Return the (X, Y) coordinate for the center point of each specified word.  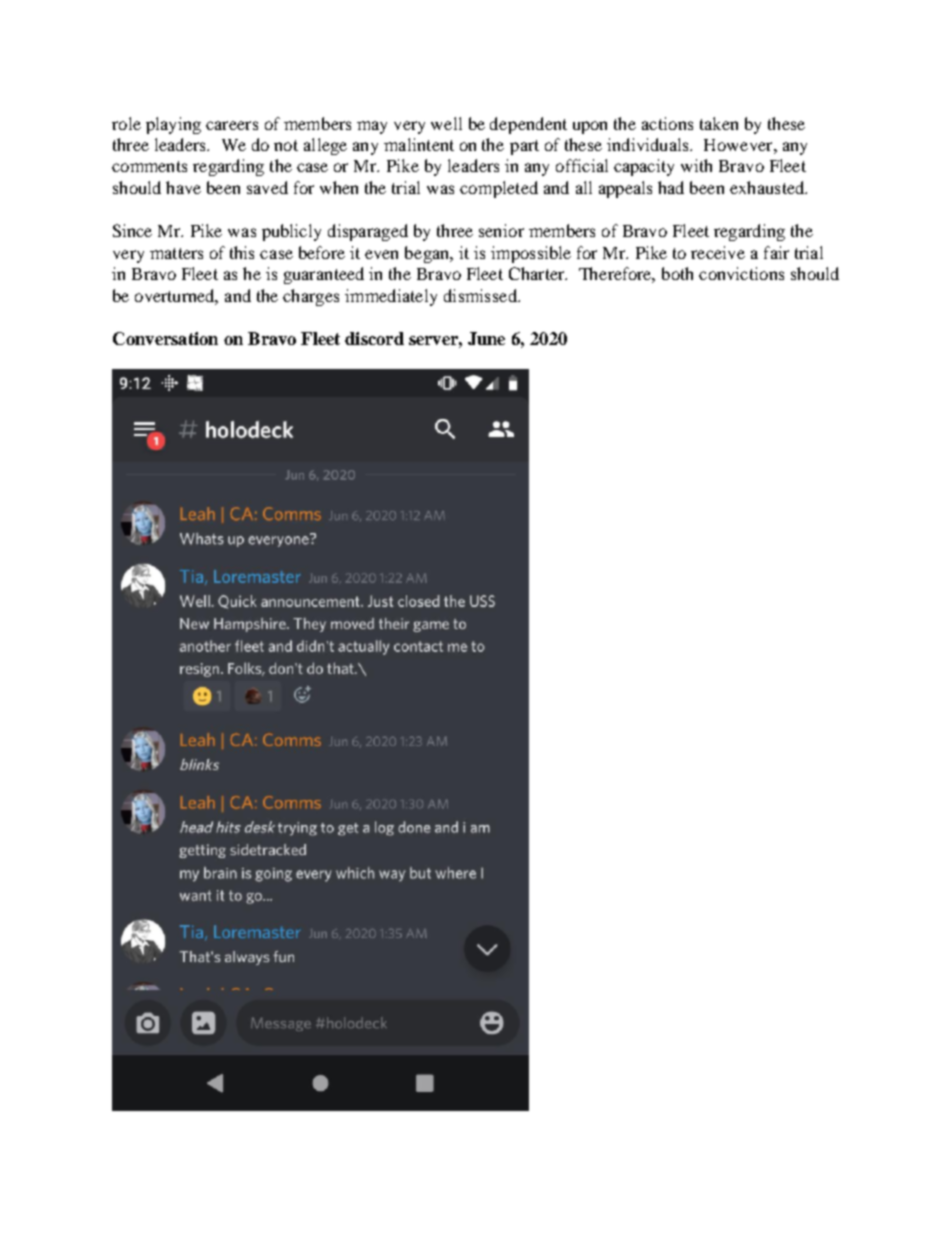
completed (499, 189)
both (677, 273)
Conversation (165, 338)
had (671, 187)
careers (232, 125)
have (183, 187)
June (486, 338)
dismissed (481, 295)
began (428, 254)
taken (719, 123)
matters (176, 253)
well (446, 123)
